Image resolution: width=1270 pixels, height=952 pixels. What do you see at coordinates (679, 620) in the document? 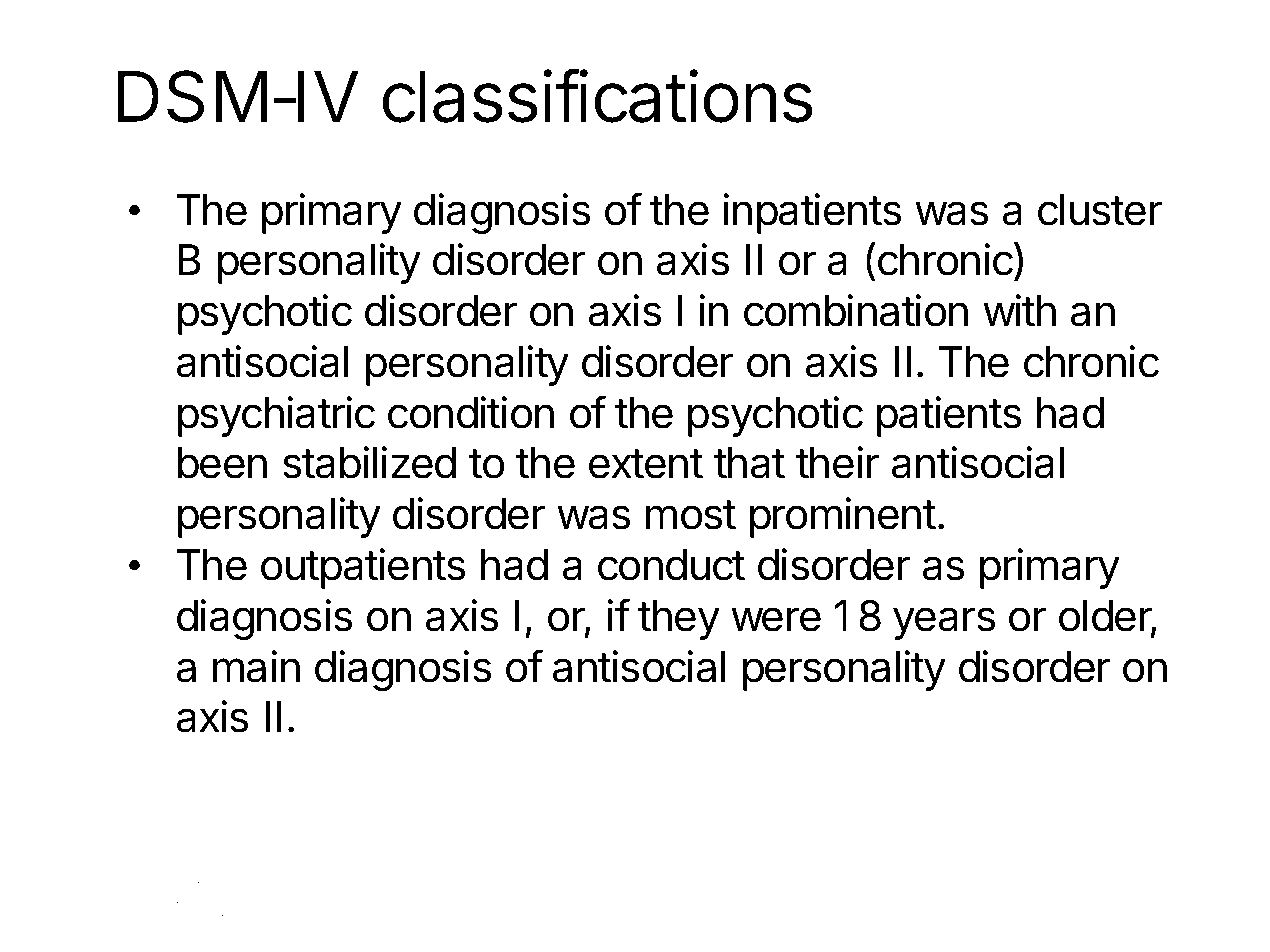
I see `they` at bounding box center [679, 620].
